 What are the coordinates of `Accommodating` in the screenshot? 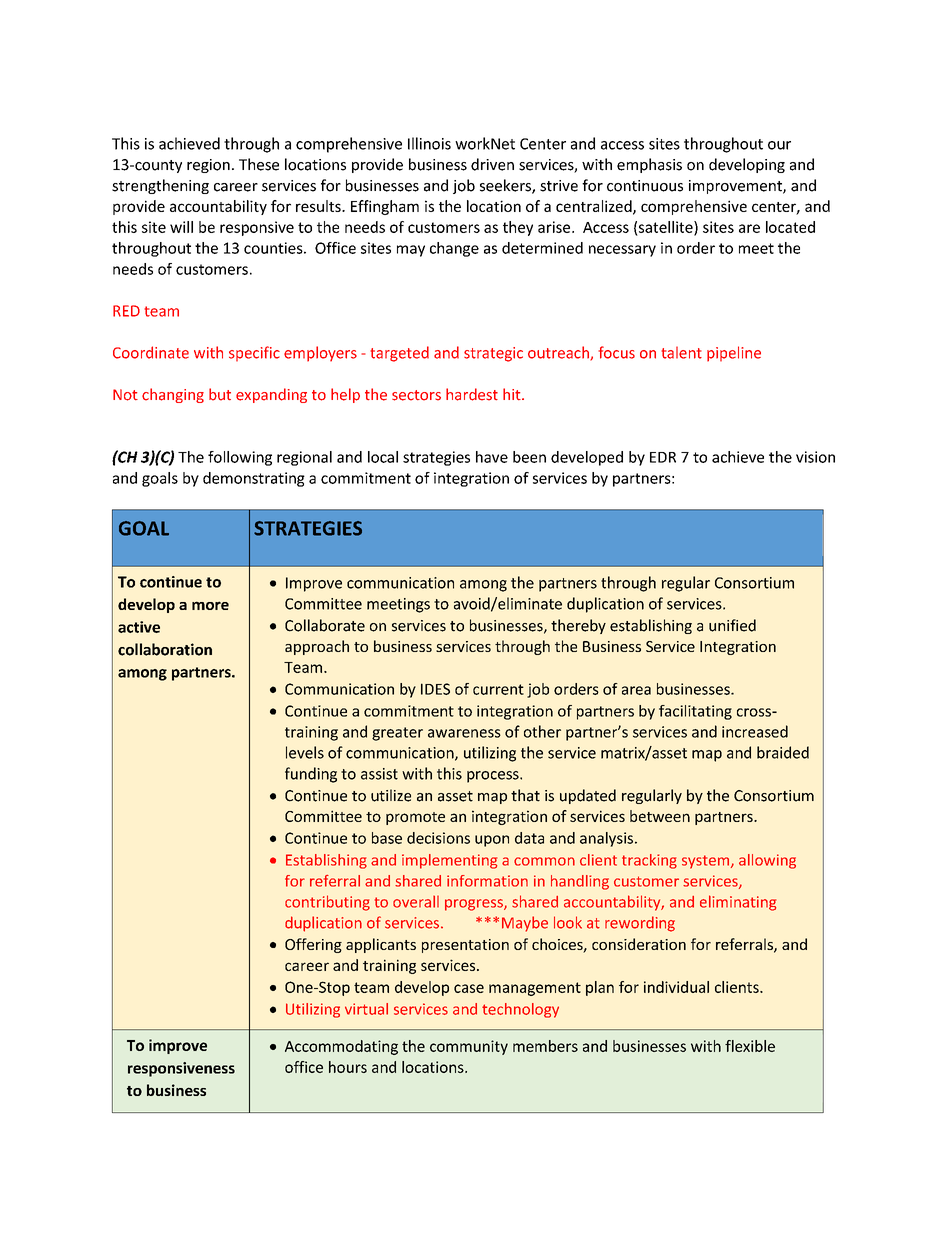 It's located at (341, 1047).
